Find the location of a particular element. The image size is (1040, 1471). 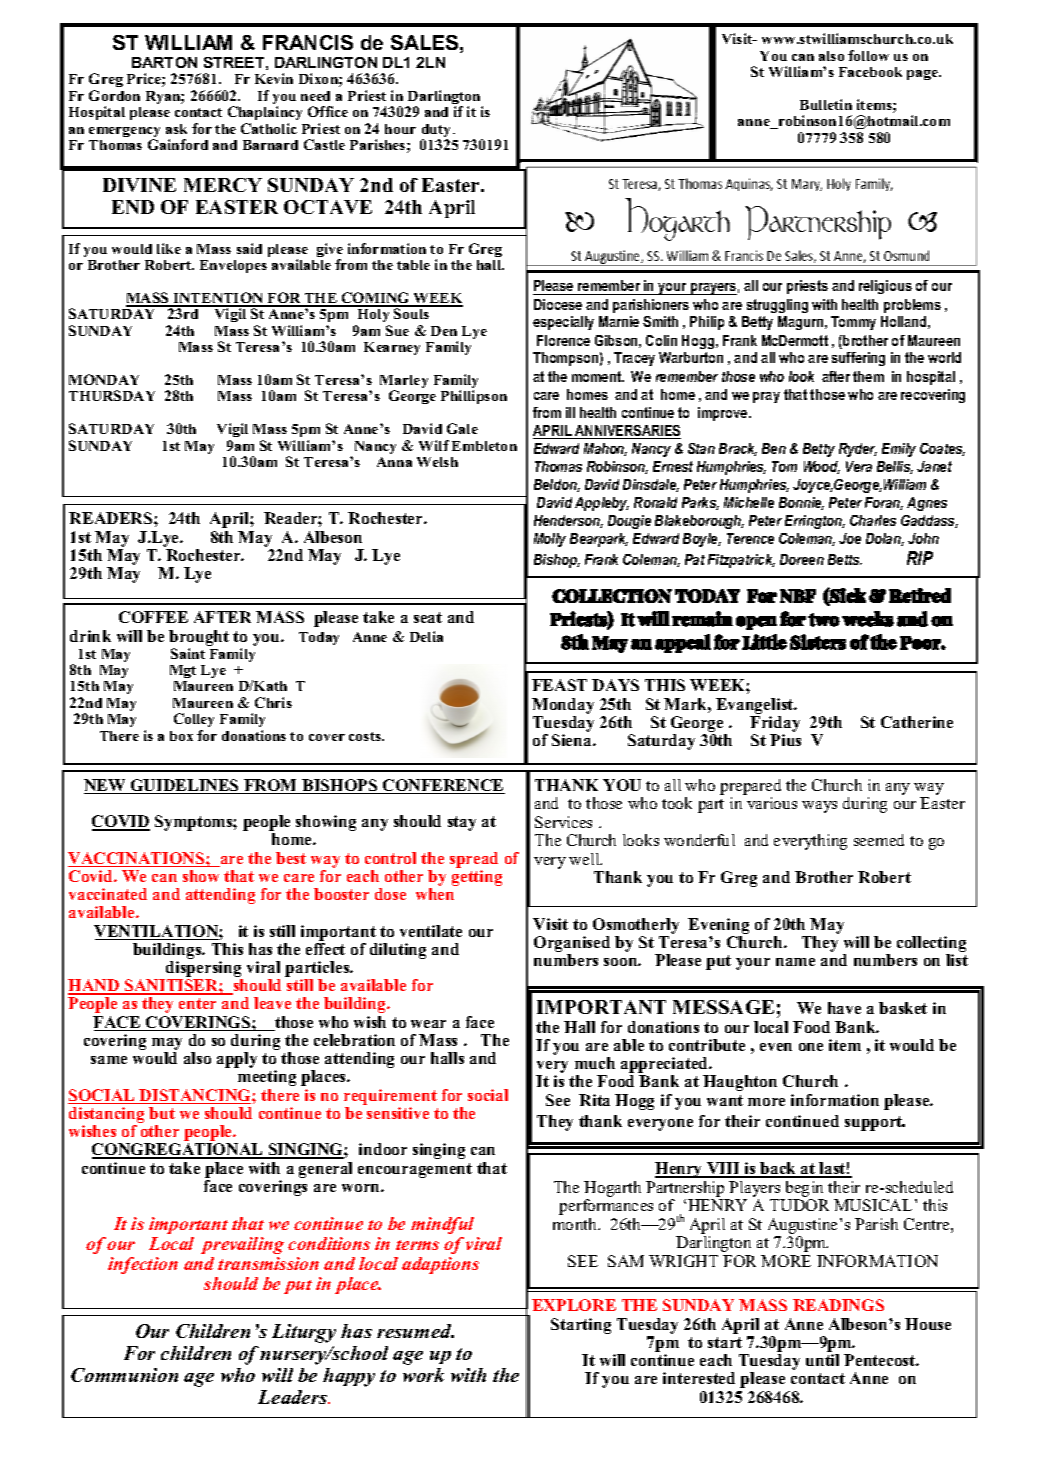

COFFEE is located at coordinates (153, 617).
